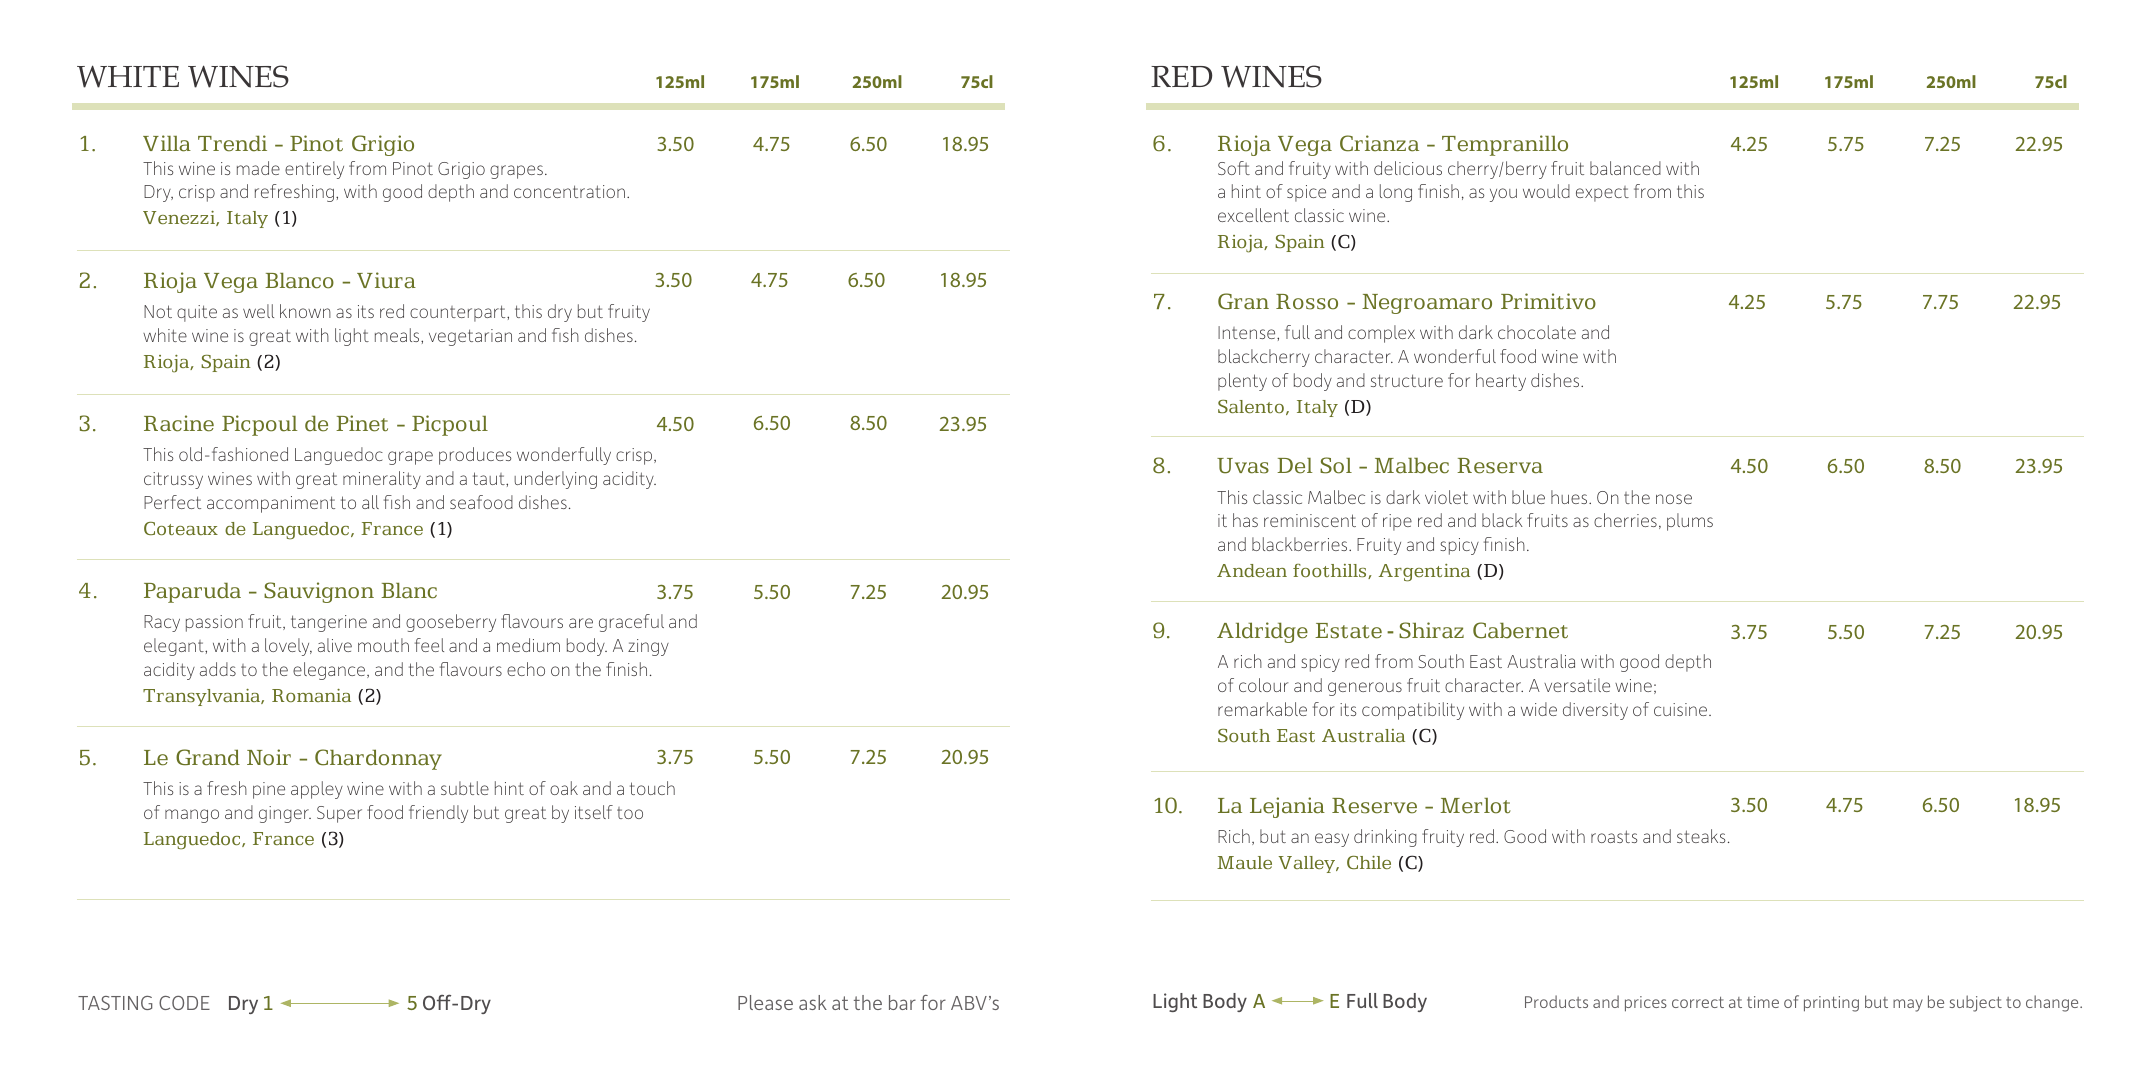 The height and width of the screenshot is (1074, 2148). What do you see at coordinates (1234, 168) in the screenshot?
I see `Soft` at bounding box center [1234, 168].
